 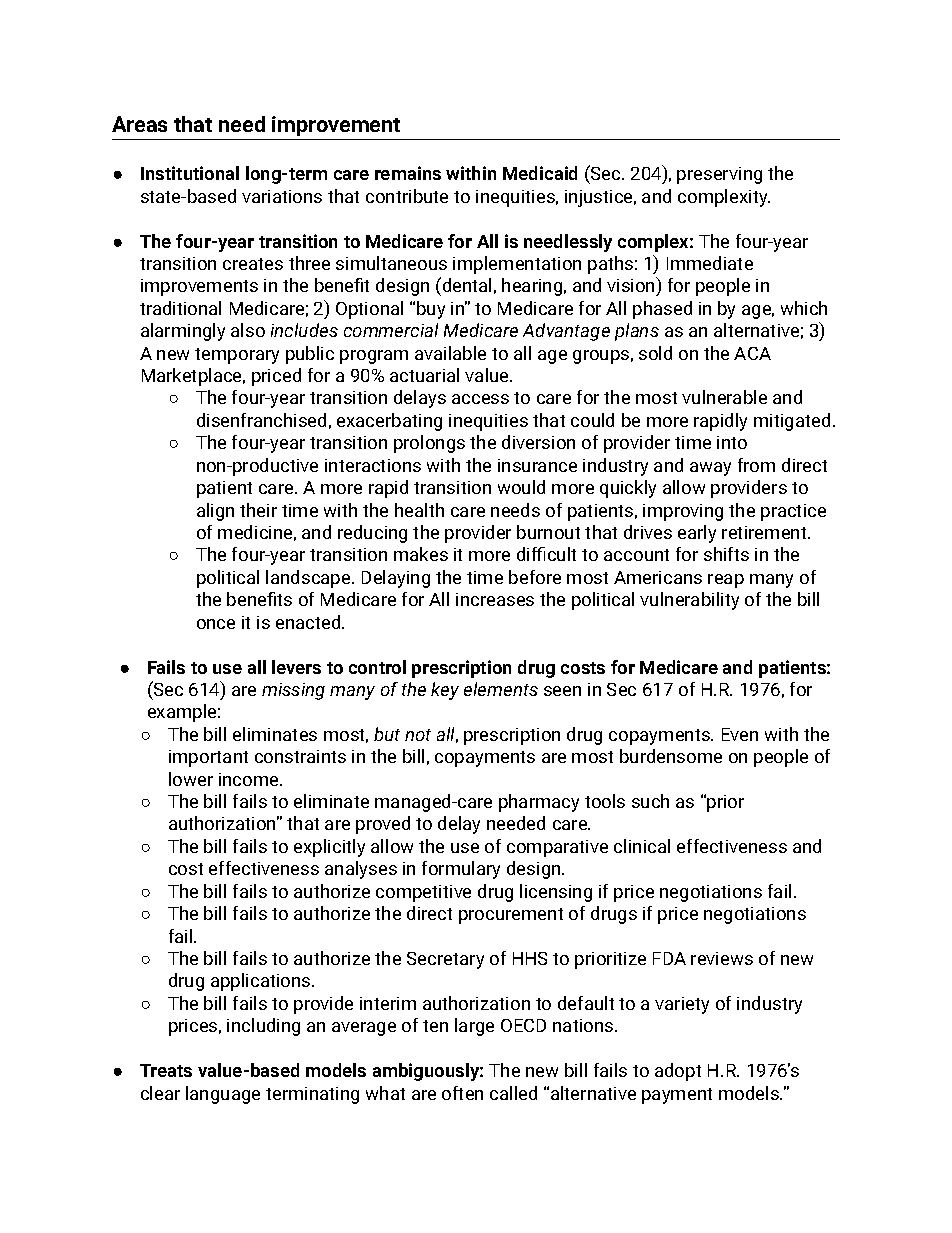 What do you see at coordinates (462, 1093) in the page?
I see `often` at bounding box center [462, 1093].
